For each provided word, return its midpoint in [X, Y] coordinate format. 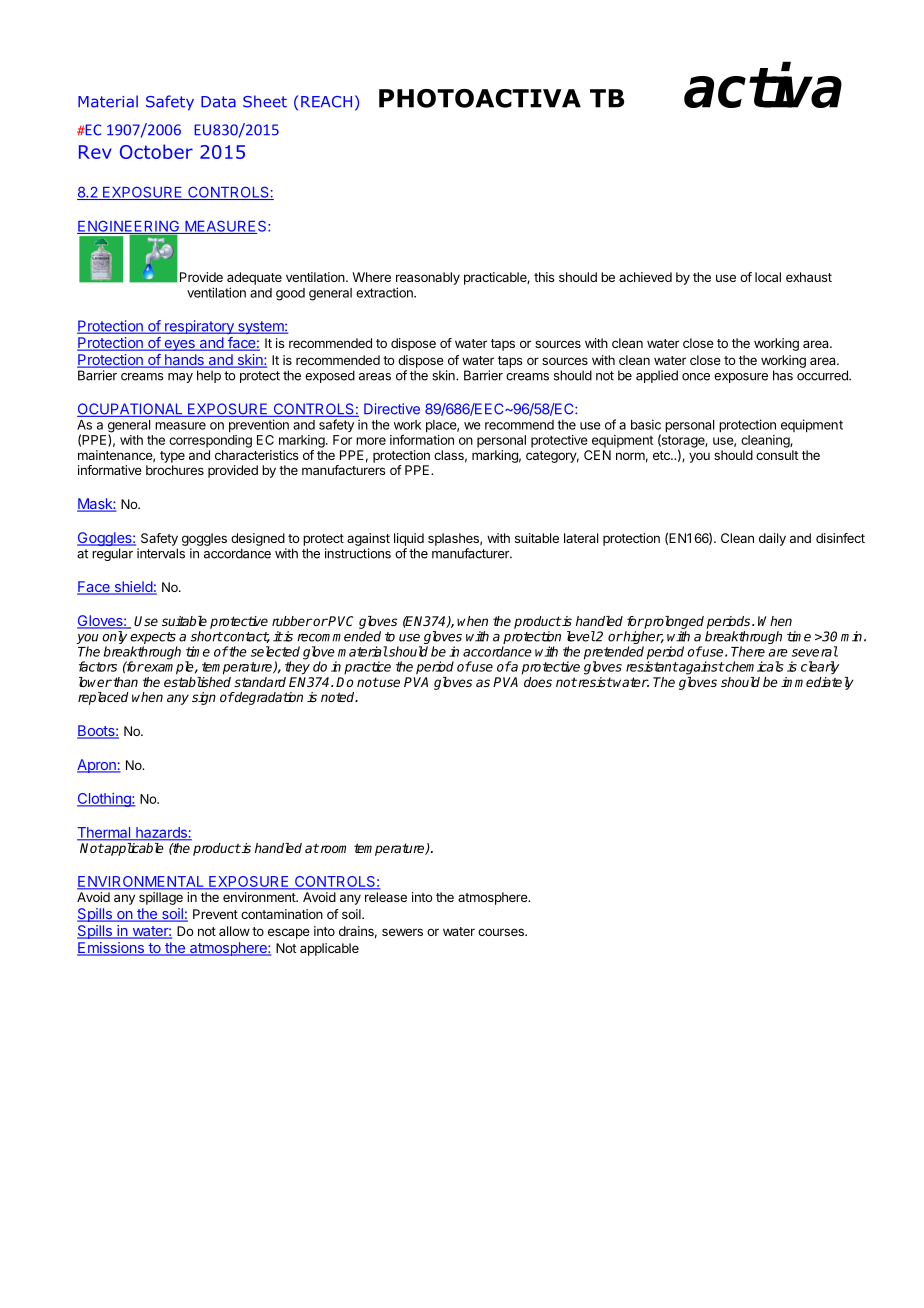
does [538, 682]
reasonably [428, 278]
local [768, 277]
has [783, 375]
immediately [817, 683]
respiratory [199, 327]
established [197, 682]
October [156, 151]
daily [772, 539]
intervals [161, 553]
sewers [402, 932]
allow [234, 931]
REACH [326, 102]
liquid [409, 539]
